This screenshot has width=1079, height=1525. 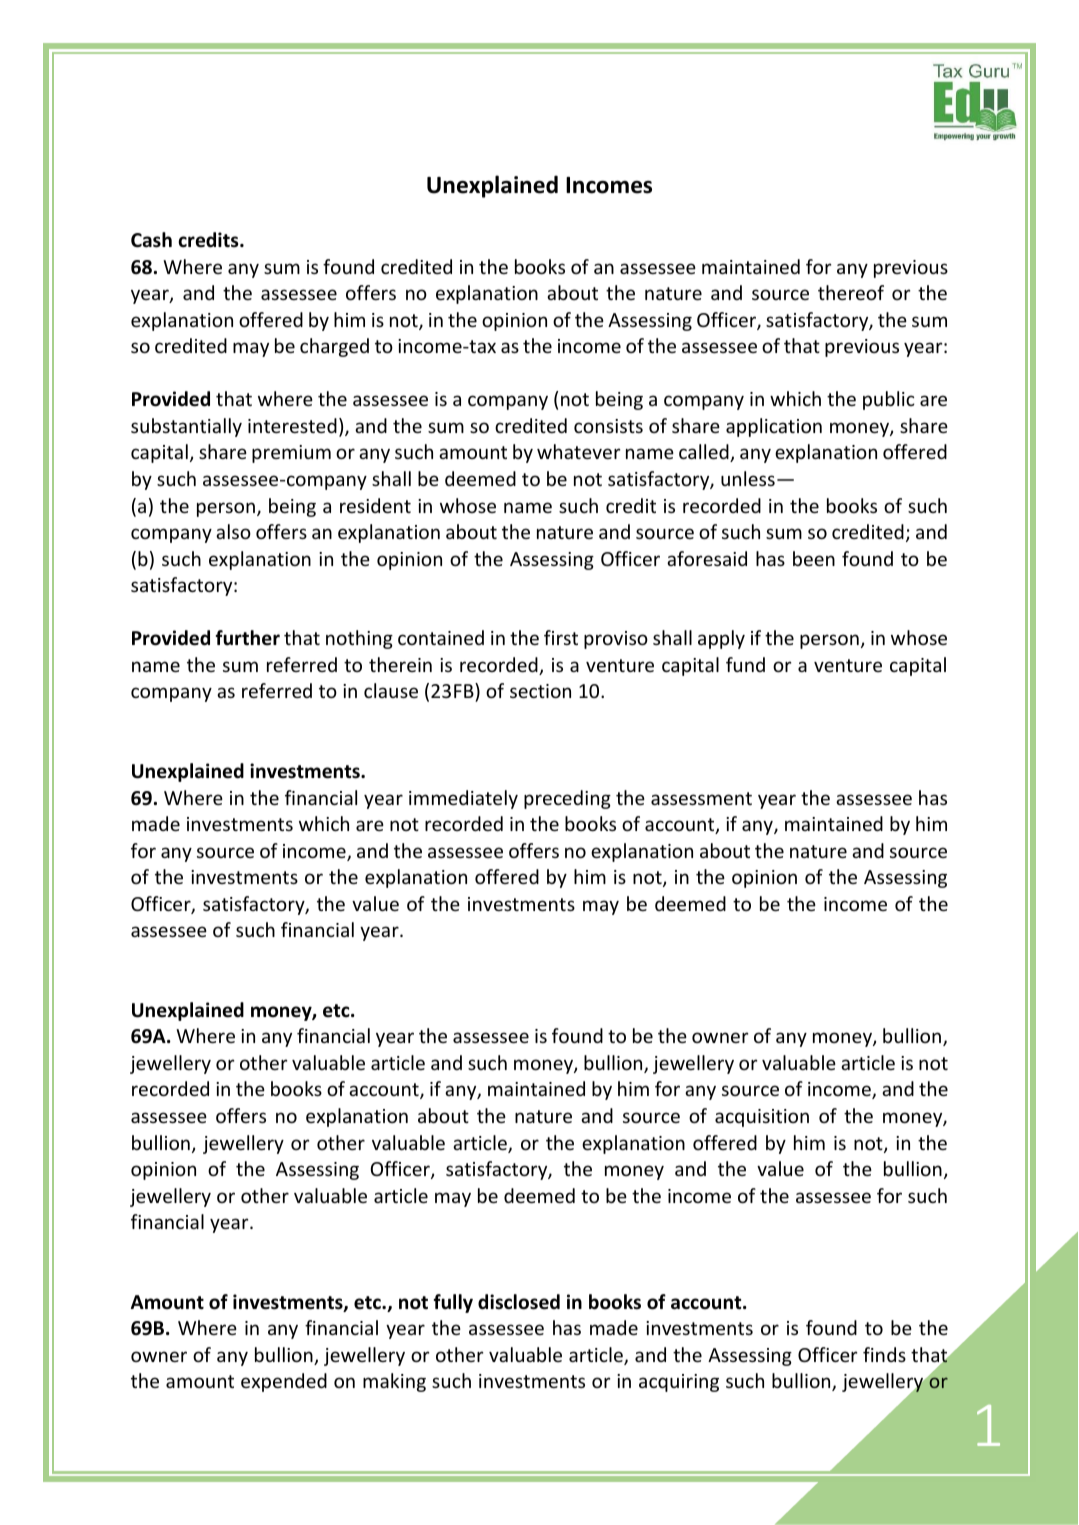 I want to click on charged, so click(x=334, y=347).
